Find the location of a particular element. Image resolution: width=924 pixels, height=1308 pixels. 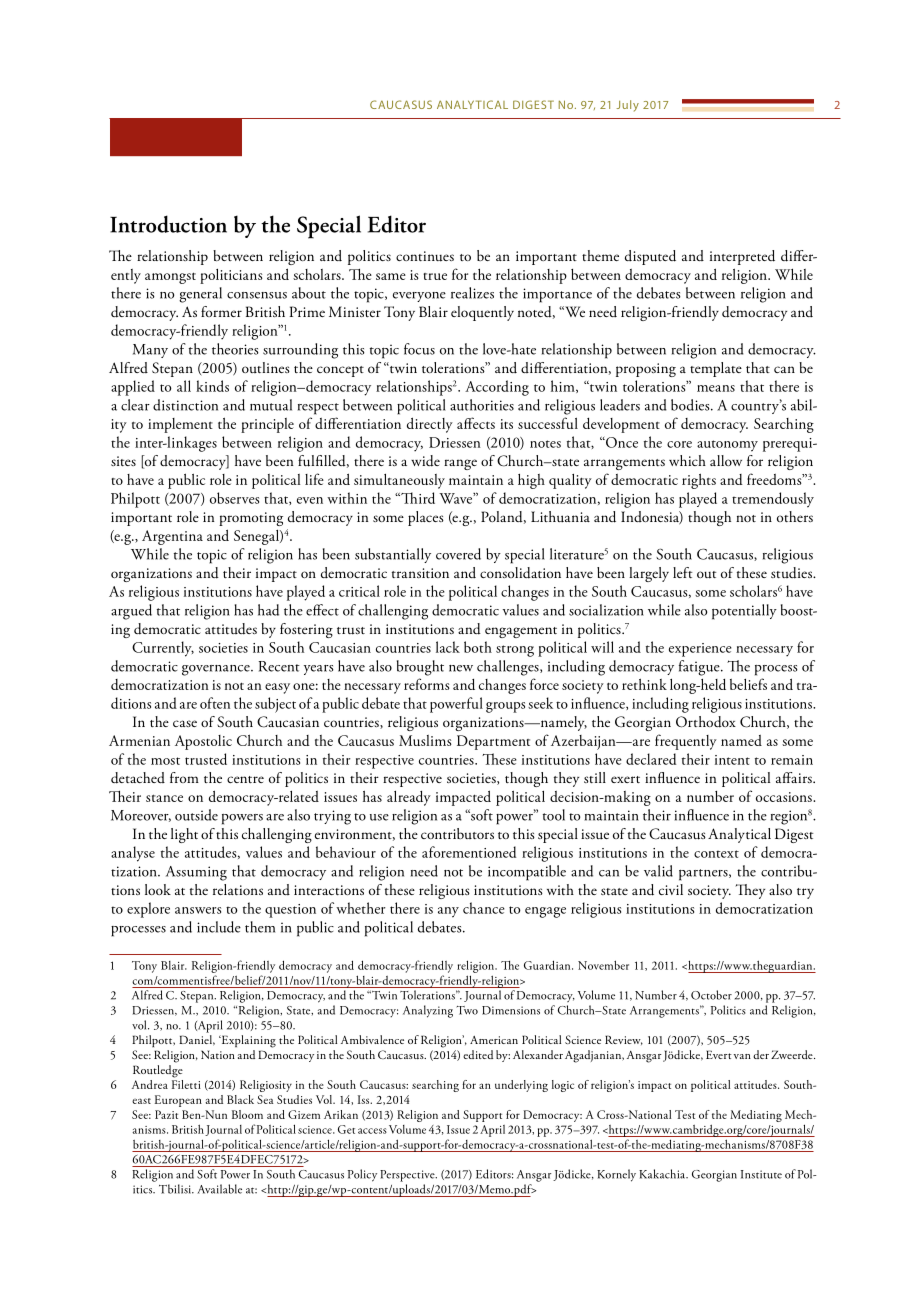

Institute is located at coordinates (761, 1174).
